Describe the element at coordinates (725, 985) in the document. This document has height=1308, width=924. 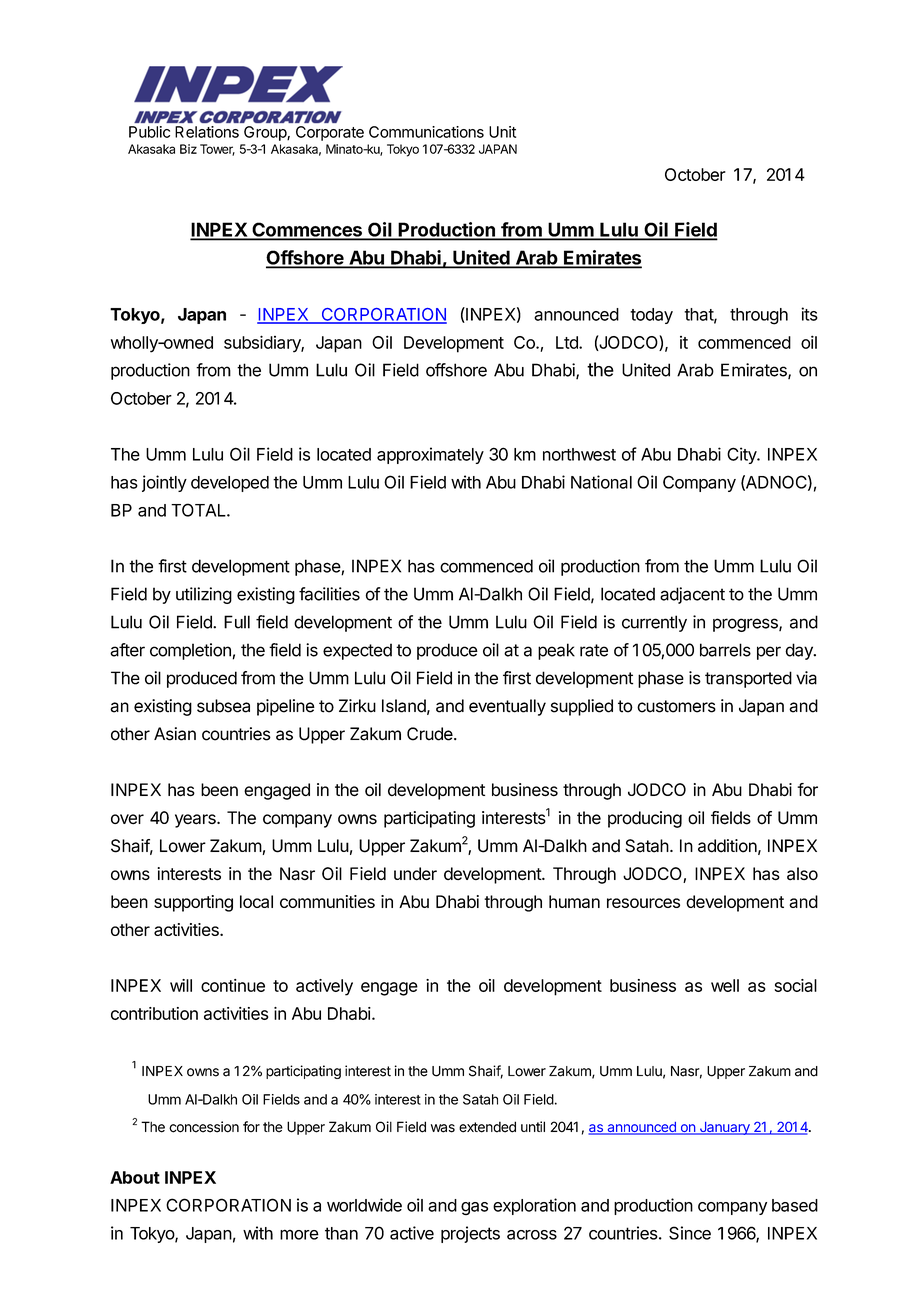
I see `well` at that location.
